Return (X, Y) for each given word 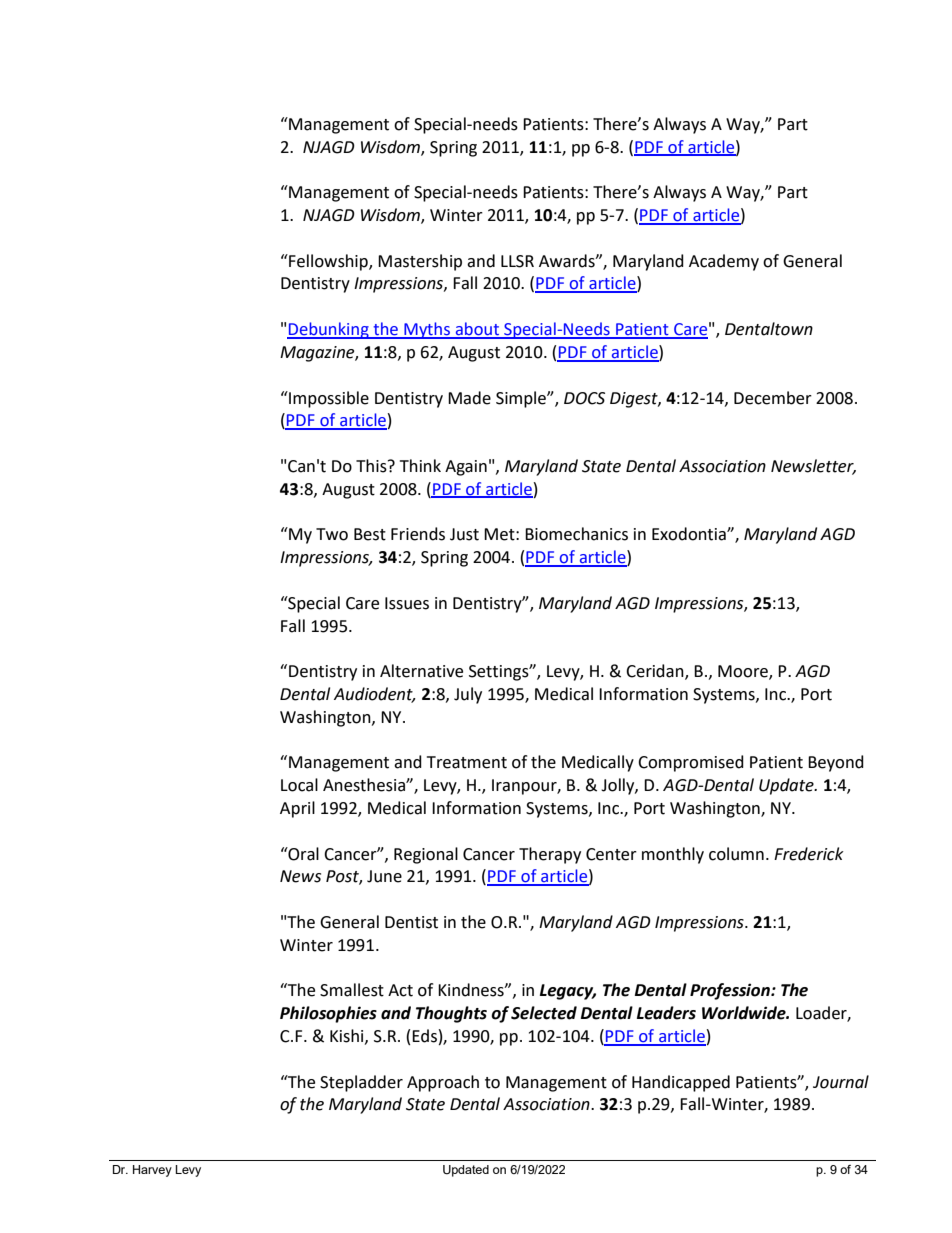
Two (332, 534)
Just (464, 534)
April (297, 809)
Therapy (550, 855)
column (736, 854)
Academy (724, 262)
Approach (443, 1083)
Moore (744, 672)
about (477, 330)
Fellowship (328, 262)
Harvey (152, 1171)
